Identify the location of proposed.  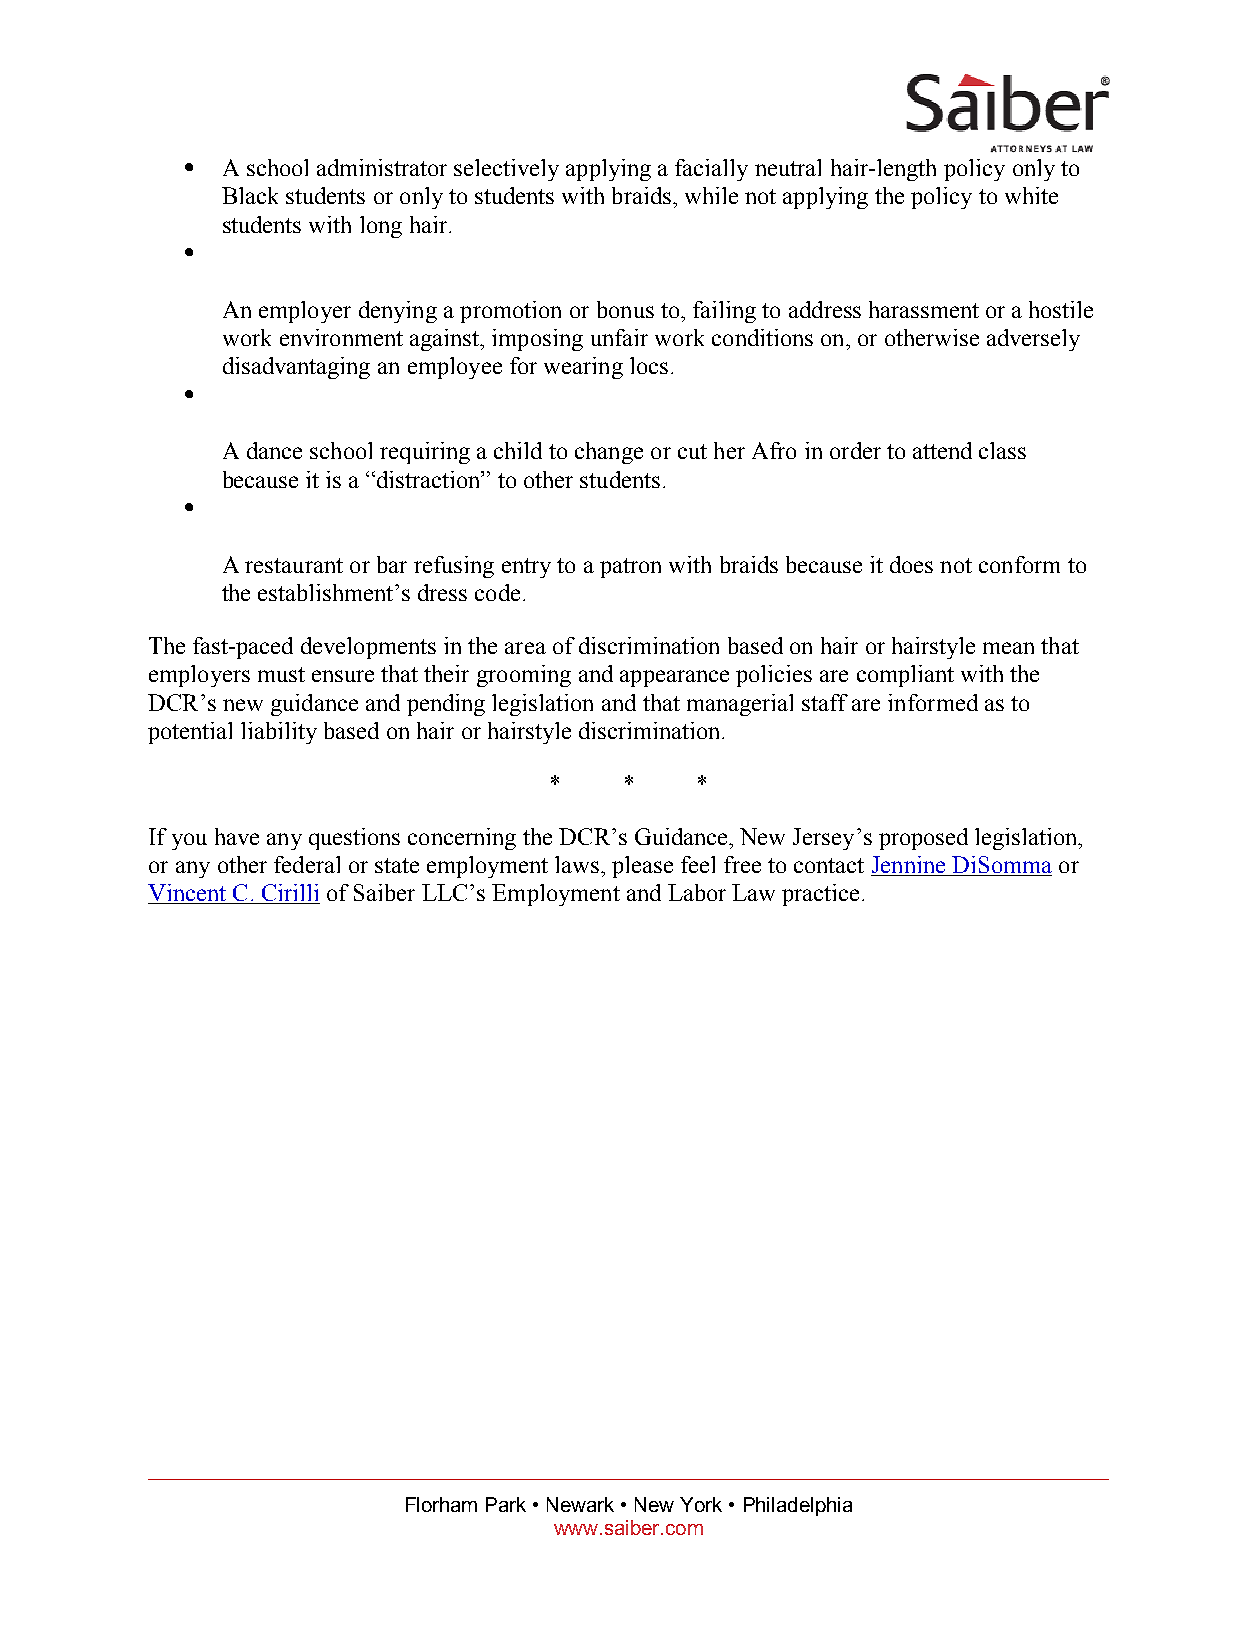
(923, 839).
